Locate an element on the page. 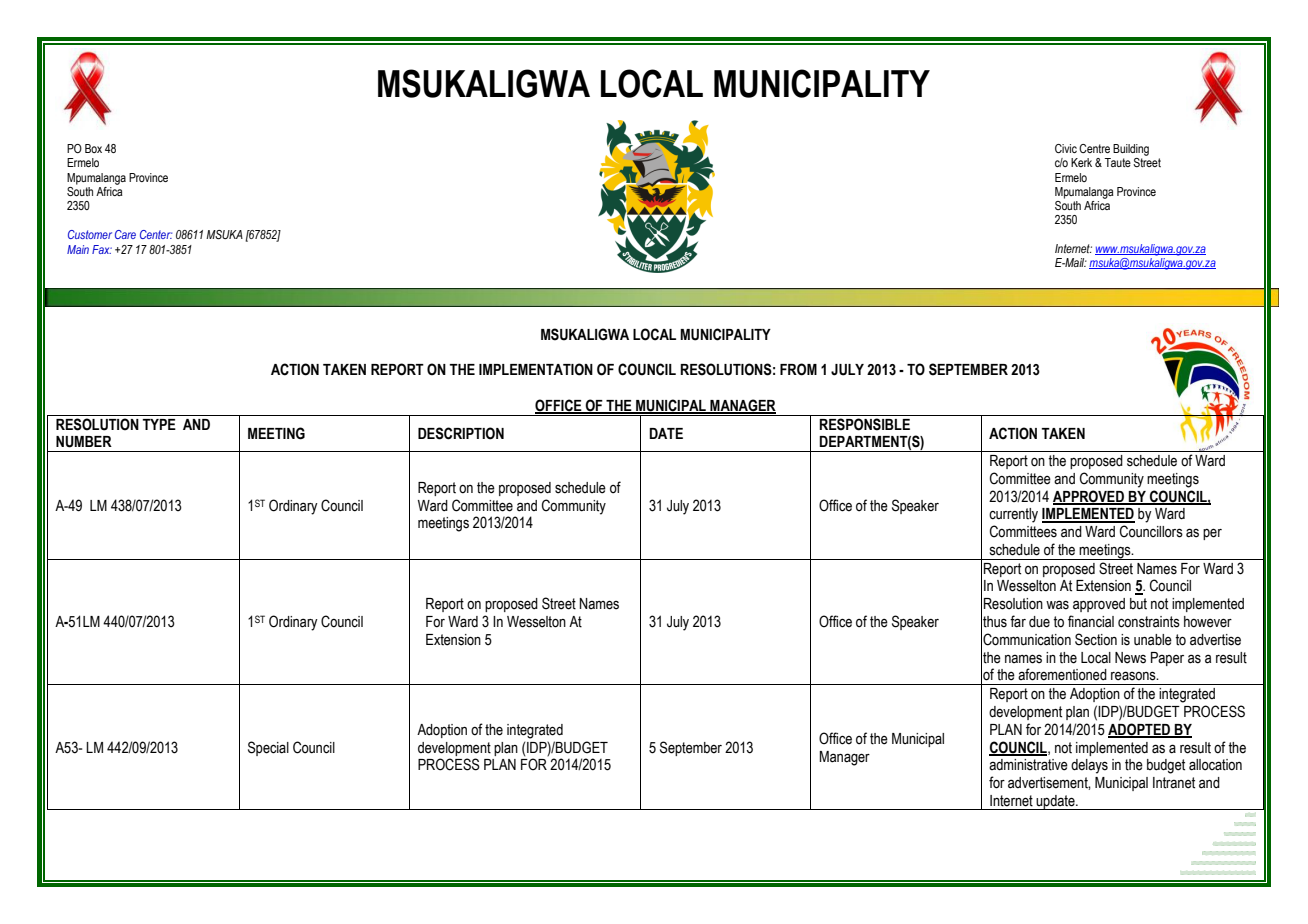 The image size is (1308, 924). Centre is located at coordinates (1094, 148).
